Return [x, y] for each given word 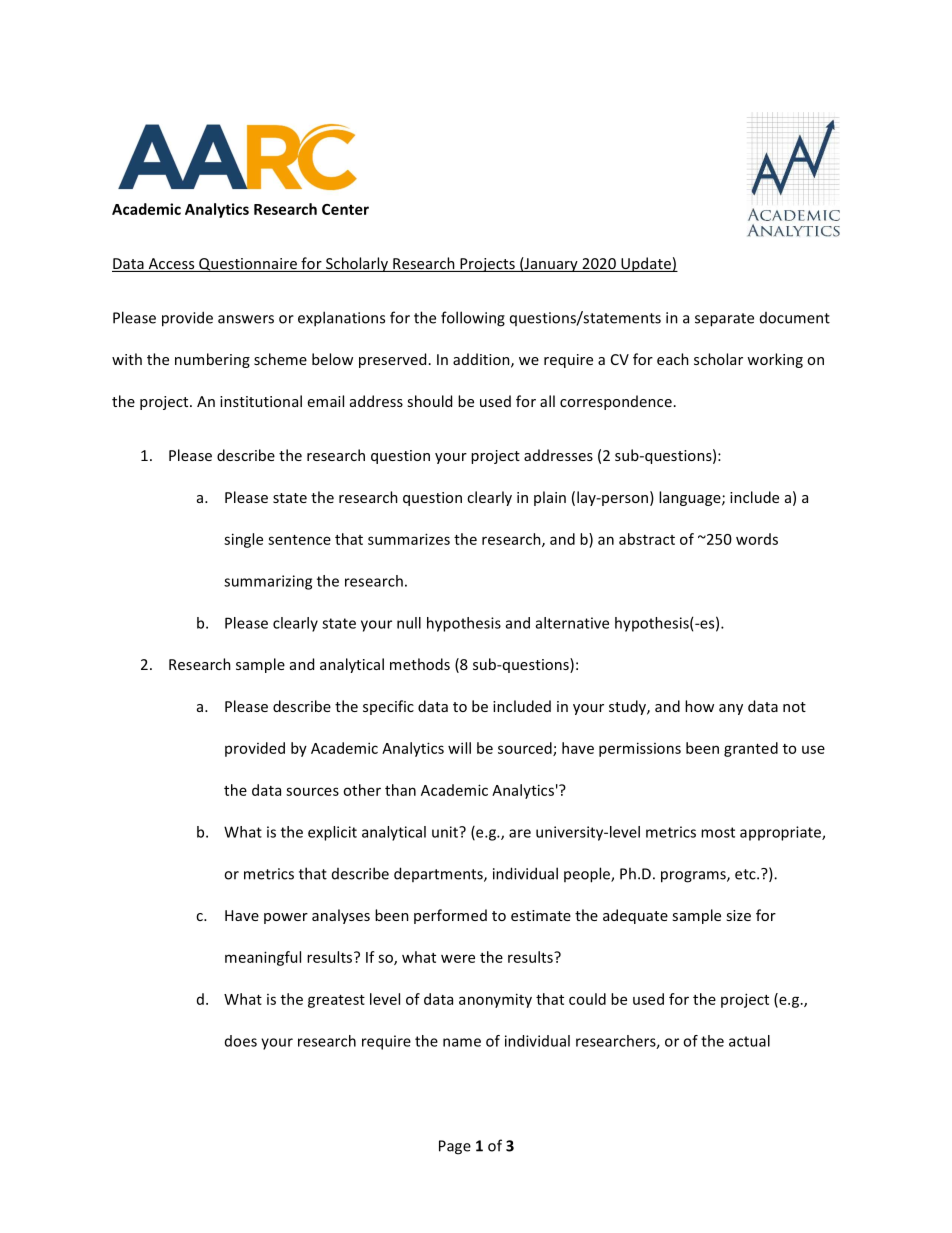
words [757, 539]
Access [171, 265]
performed [450, 916]
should [429, 401]
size [738, 915]
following [473, 319]
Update [646, 264]
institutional [261, 401]
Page [455, 1147]
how [699, 706]
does [241, 1041]
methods [420, 664]
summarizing [268, 582]
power [286, 918]
